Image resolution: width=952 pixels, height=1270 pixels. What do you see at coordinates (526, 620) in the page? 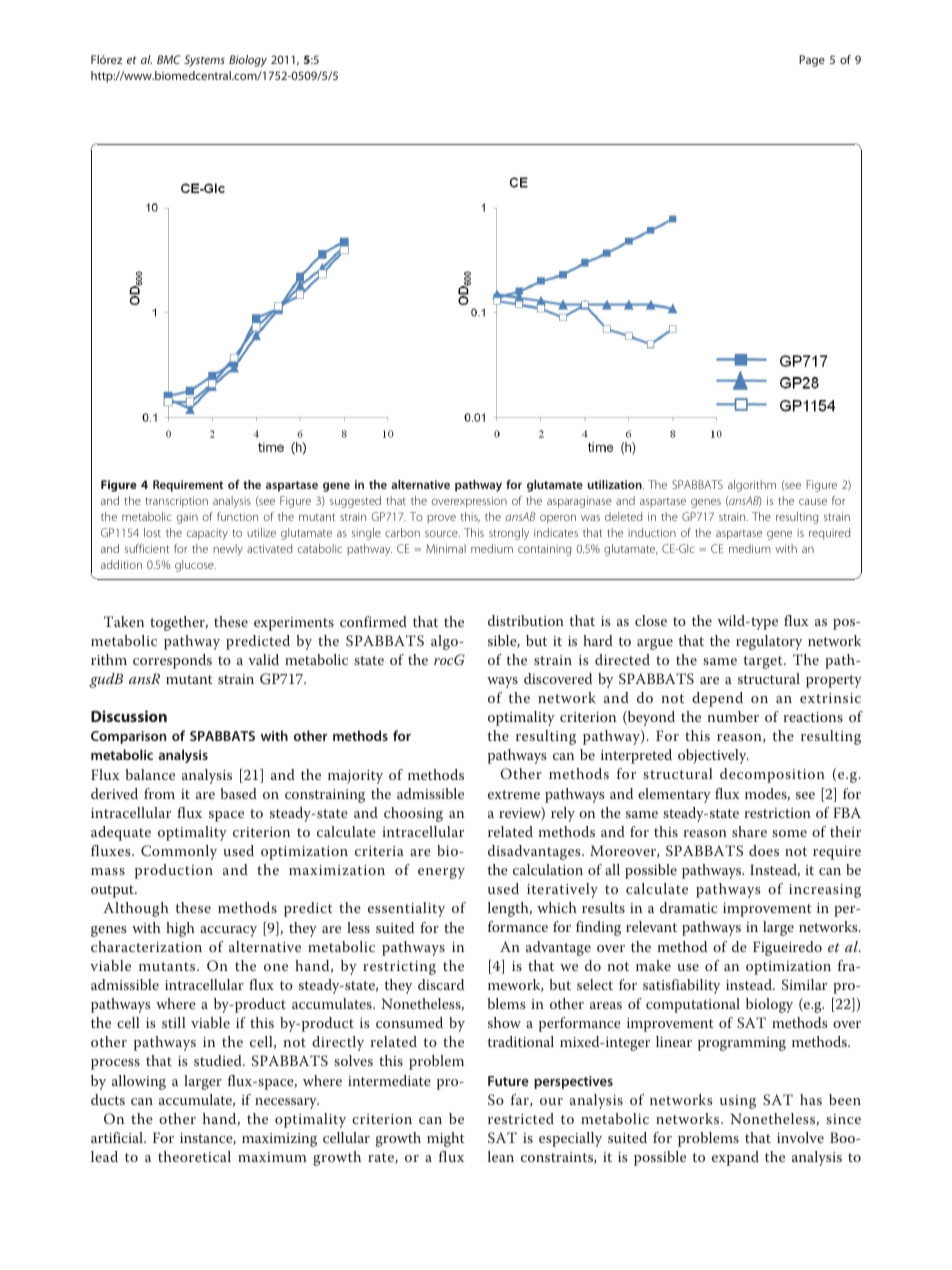
I see `distribution` at bounding box center [526, 620].
